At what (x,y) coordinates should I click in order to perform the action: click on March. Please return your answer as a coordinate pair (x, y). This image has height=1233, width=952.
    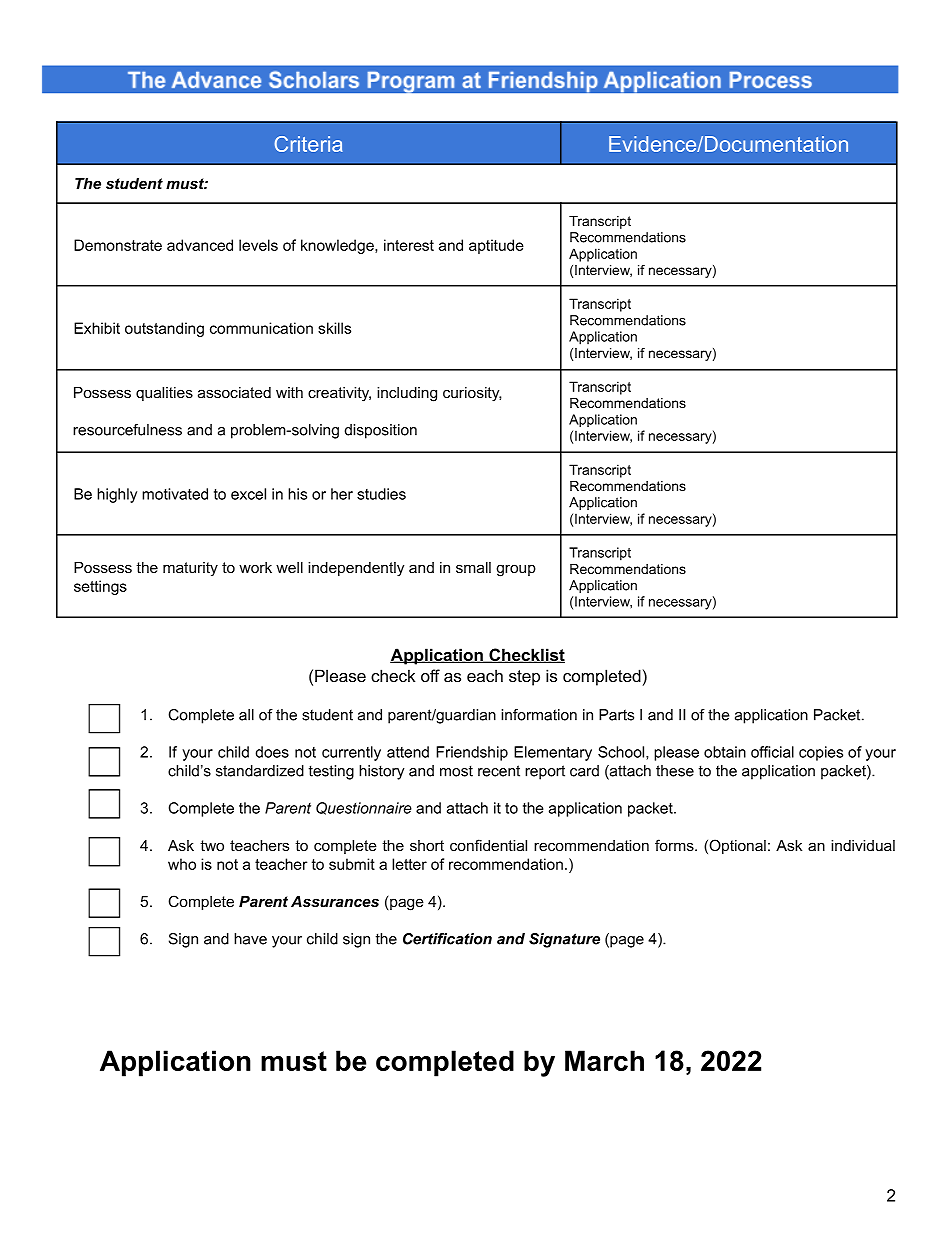
    Looking at the image, I should click on (604, 1060).
